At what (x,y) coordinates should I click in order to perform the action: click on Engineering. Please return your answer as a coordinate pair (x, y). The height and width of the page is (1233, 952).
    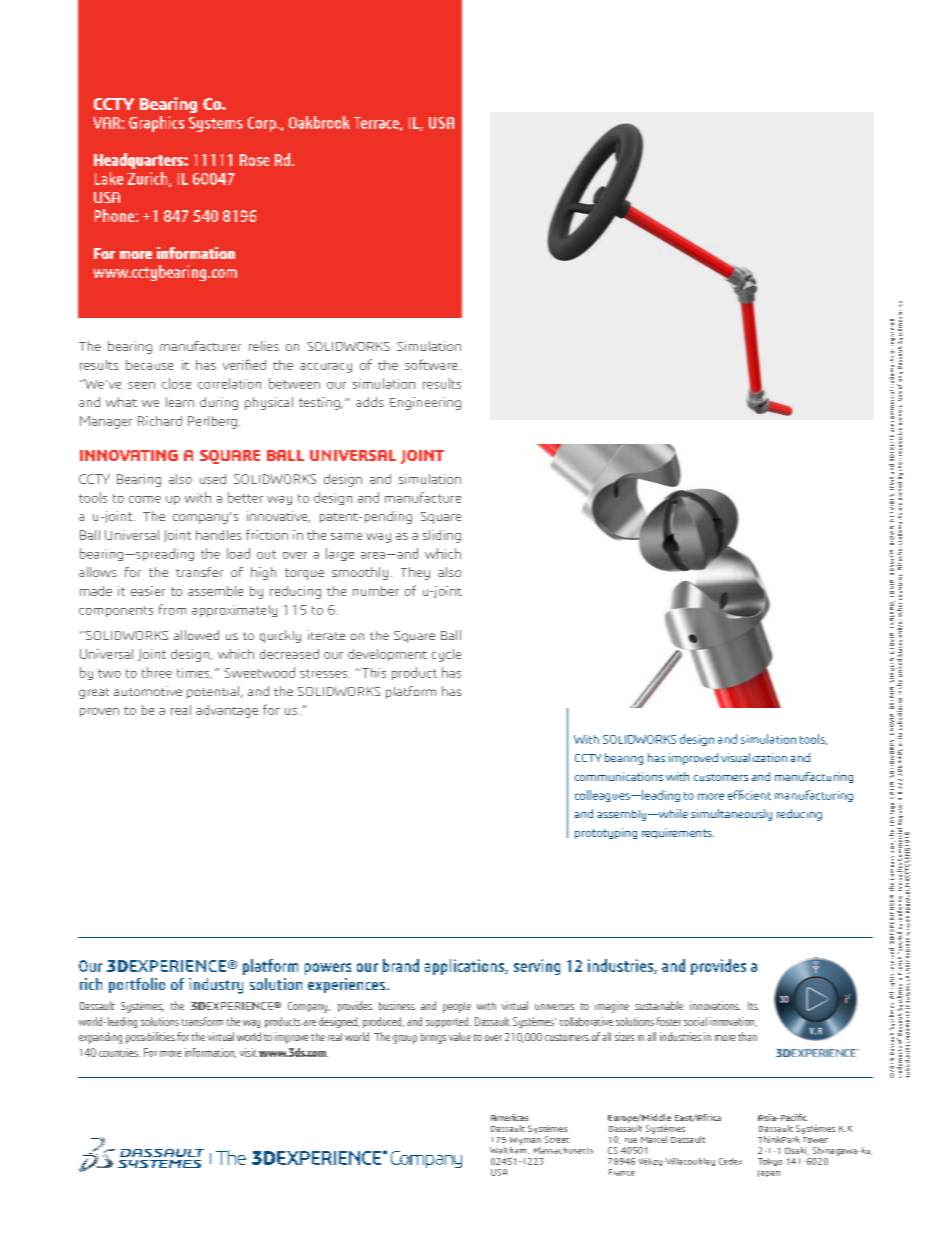
    Looking at the image, I should click on (425, 403).
